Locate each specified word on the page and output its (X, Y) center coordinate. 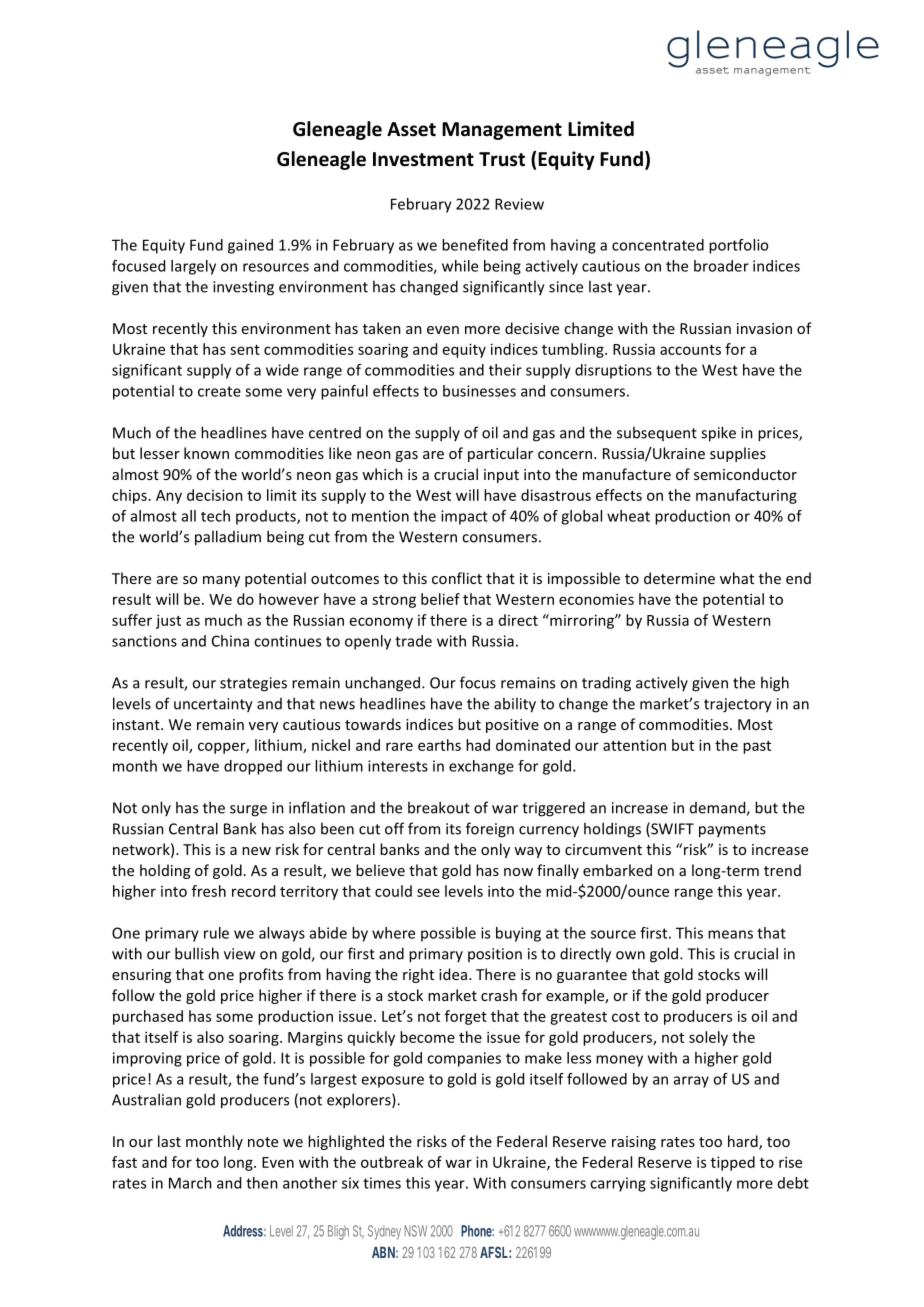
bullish (197, 953)
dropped (253, 767)
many (221, 581)
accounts (690, 350)
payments (732, 831)
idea (453, 974)
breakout (439, 807)
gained (250, 246)
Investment (423, 159)
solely (708, 1038)
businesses (479, 391)
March (190, 1183)
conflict (457, 578)
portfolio (738, 246)
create (219, 391)
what (737, 578)
